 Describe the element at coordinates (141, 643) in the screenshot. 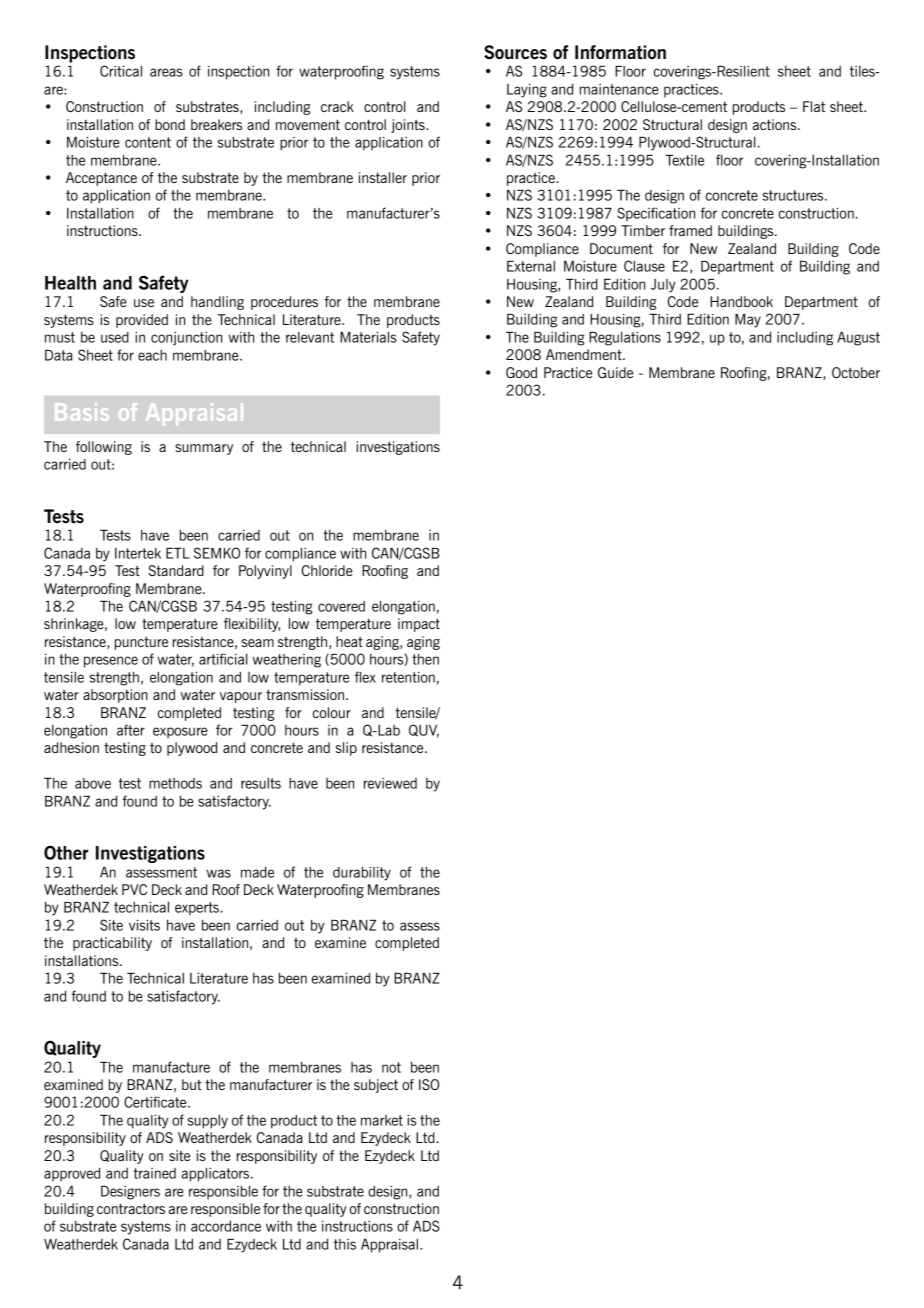

I see `puncture` at that location.
